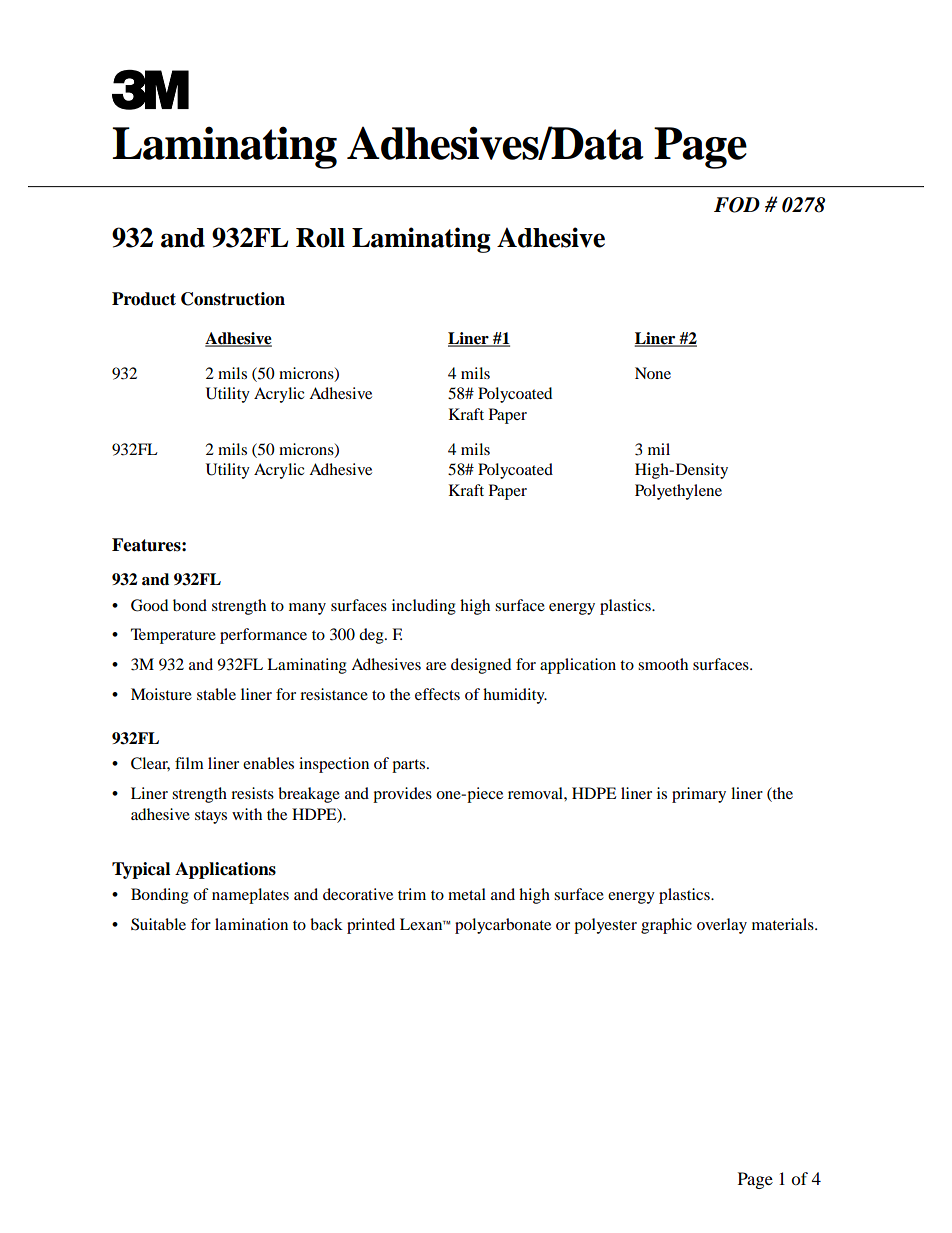  Describe the element at coordinates (737, 205) in the screenshot. I see `FOD` at that location.
